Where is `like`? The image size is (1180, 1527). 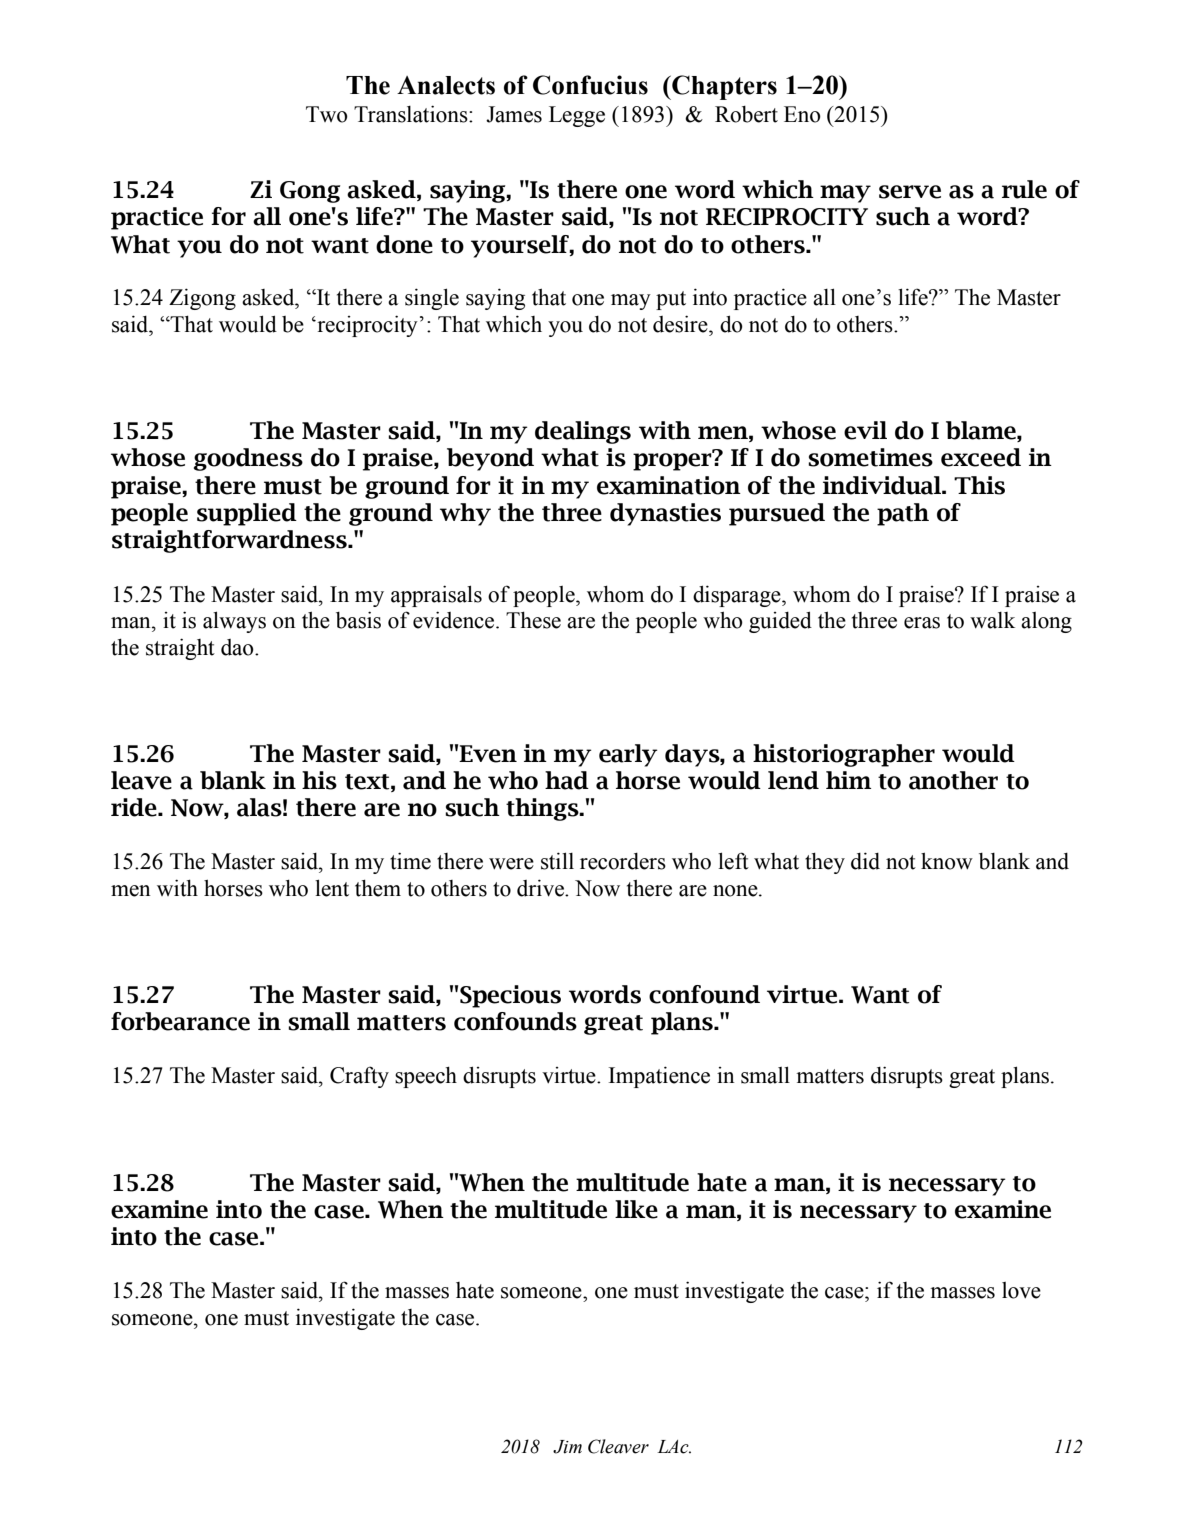
like is located at coordinates (636, 1209).
